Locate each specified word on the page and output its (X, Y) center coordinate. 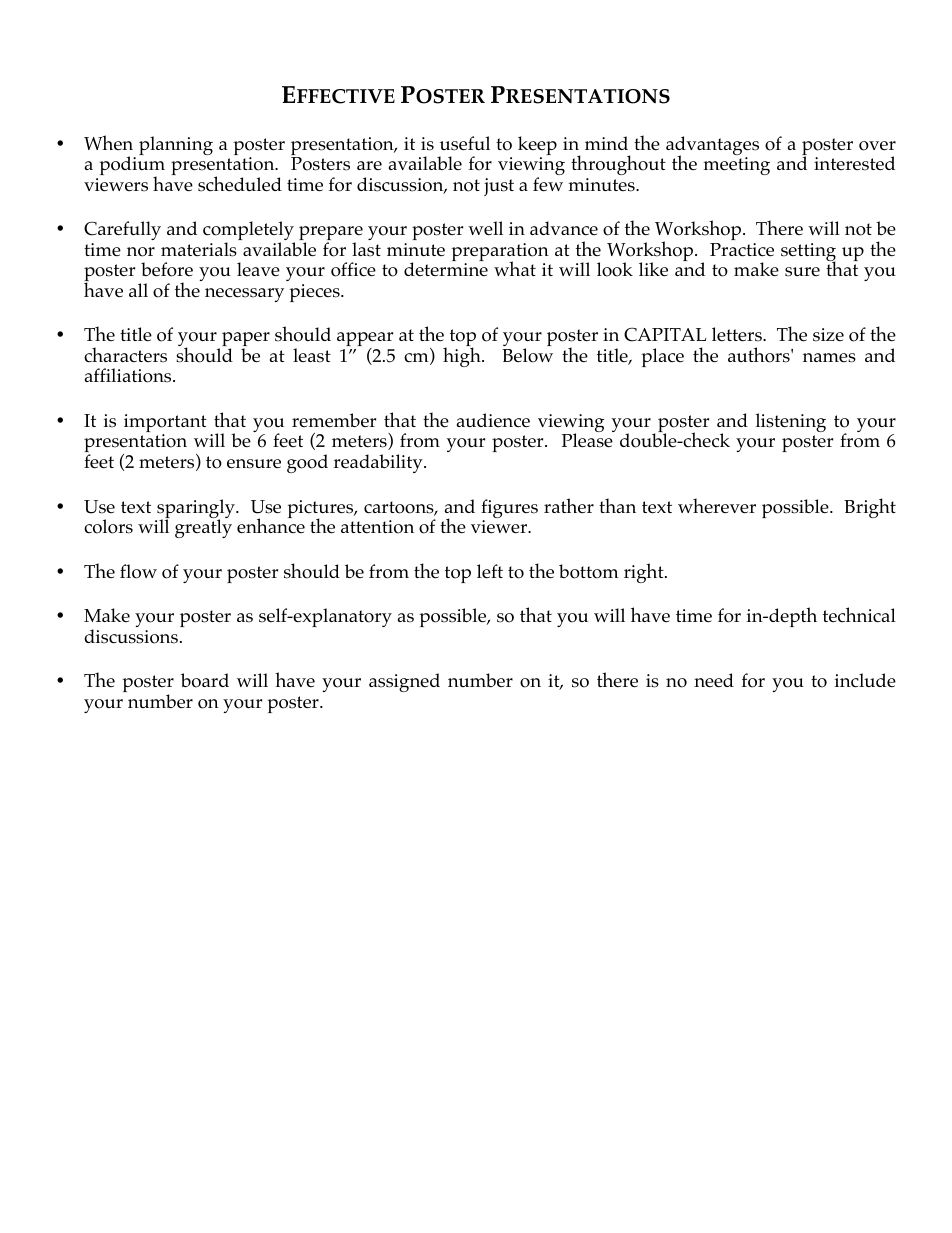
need (714, 680)
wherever (717, 505)
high (463, 356)
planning (176, 145)
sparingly (196, 510)
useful (465, 143)
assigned (404, 682)
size (828, 335)
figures (509, 510)
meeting (737, 166)
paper (246, 340)
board (205, 680)
